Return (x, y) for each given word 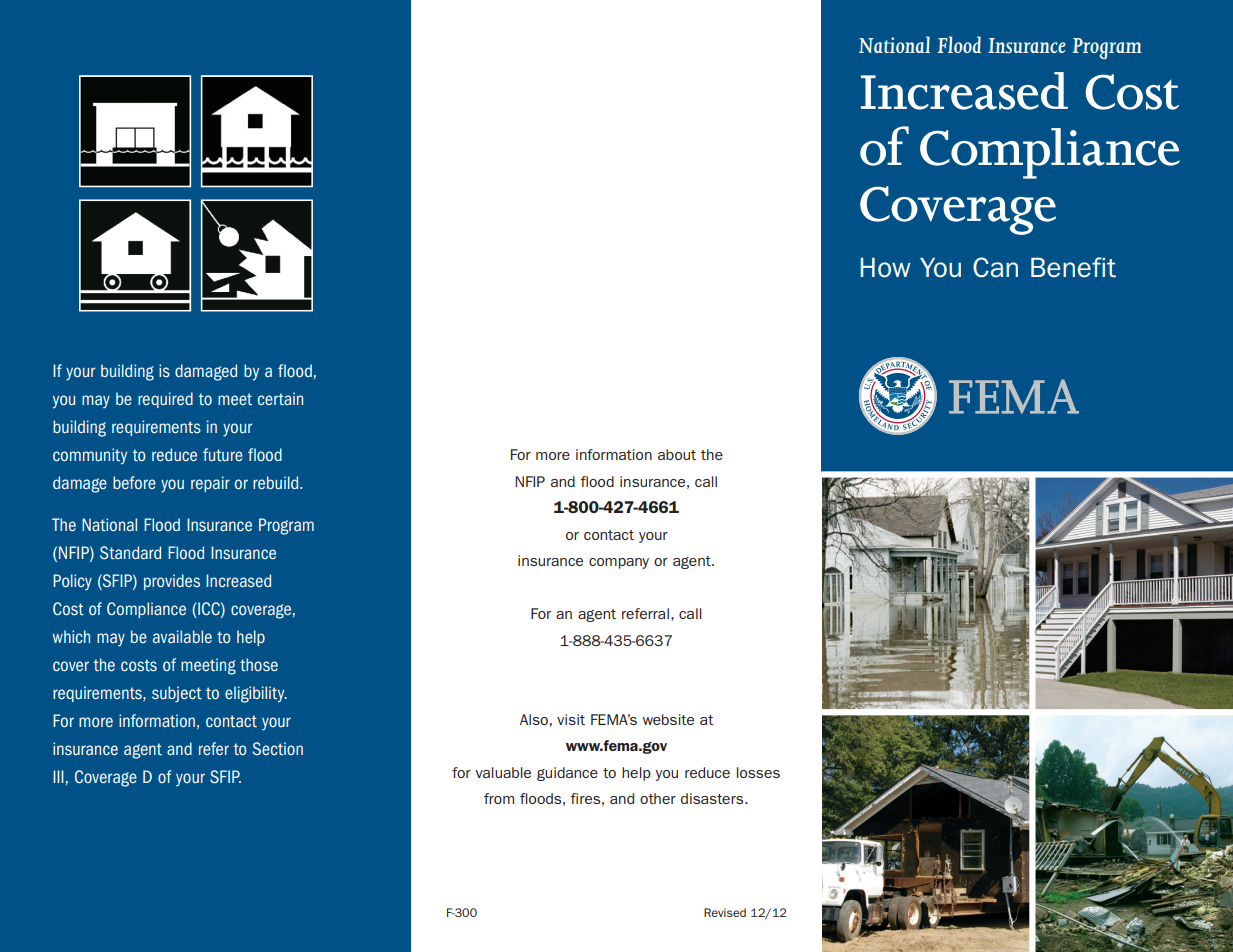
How (885, 268)
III (58, 776)
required (165, 400)
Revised (725, 912)
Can (995, 267)
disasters (713, 798)
